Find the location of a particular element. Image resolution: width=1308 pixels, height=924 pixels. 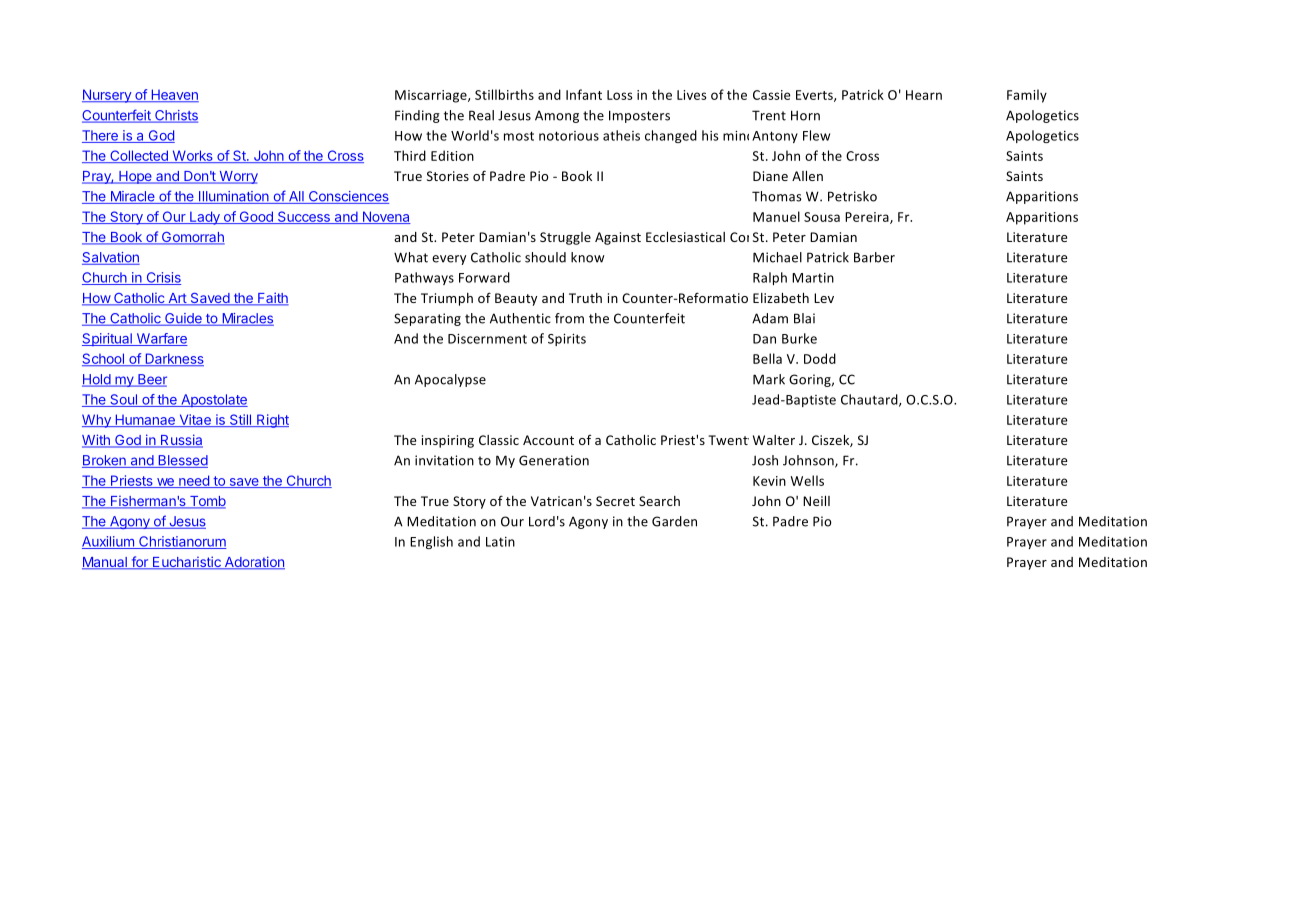

Lev is located at coordinates (824, 298).
